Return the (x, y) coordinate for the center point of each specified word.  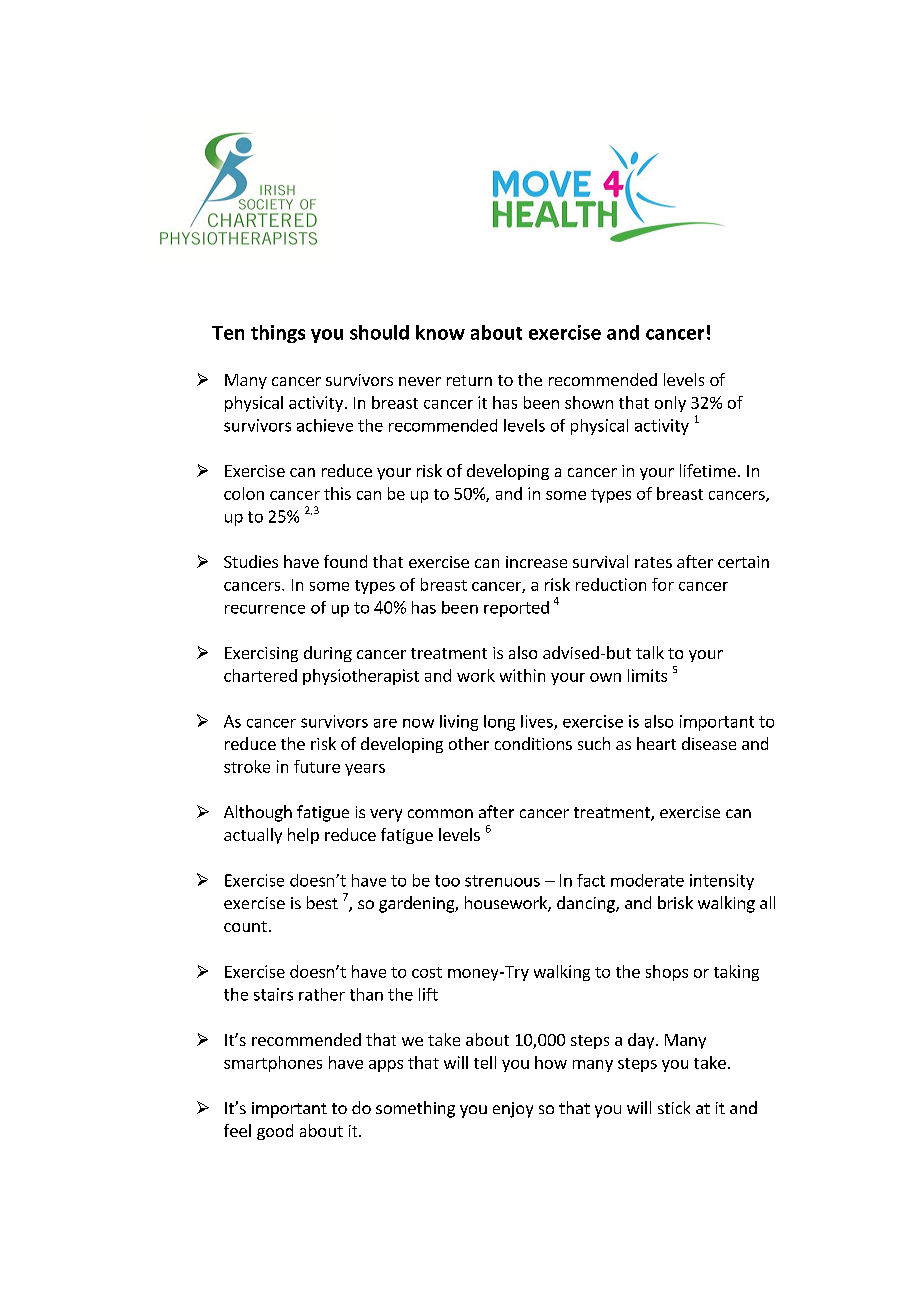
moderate (647, 880)
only (670, 404)
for (663, 584)
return (469, 380)
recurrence (265, 609)
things (278, 334)
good (275, 1132)
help (303, 836)
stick (674, 1107)
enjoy (513, 1110)
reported (516, 609)
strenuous (502, 881)
